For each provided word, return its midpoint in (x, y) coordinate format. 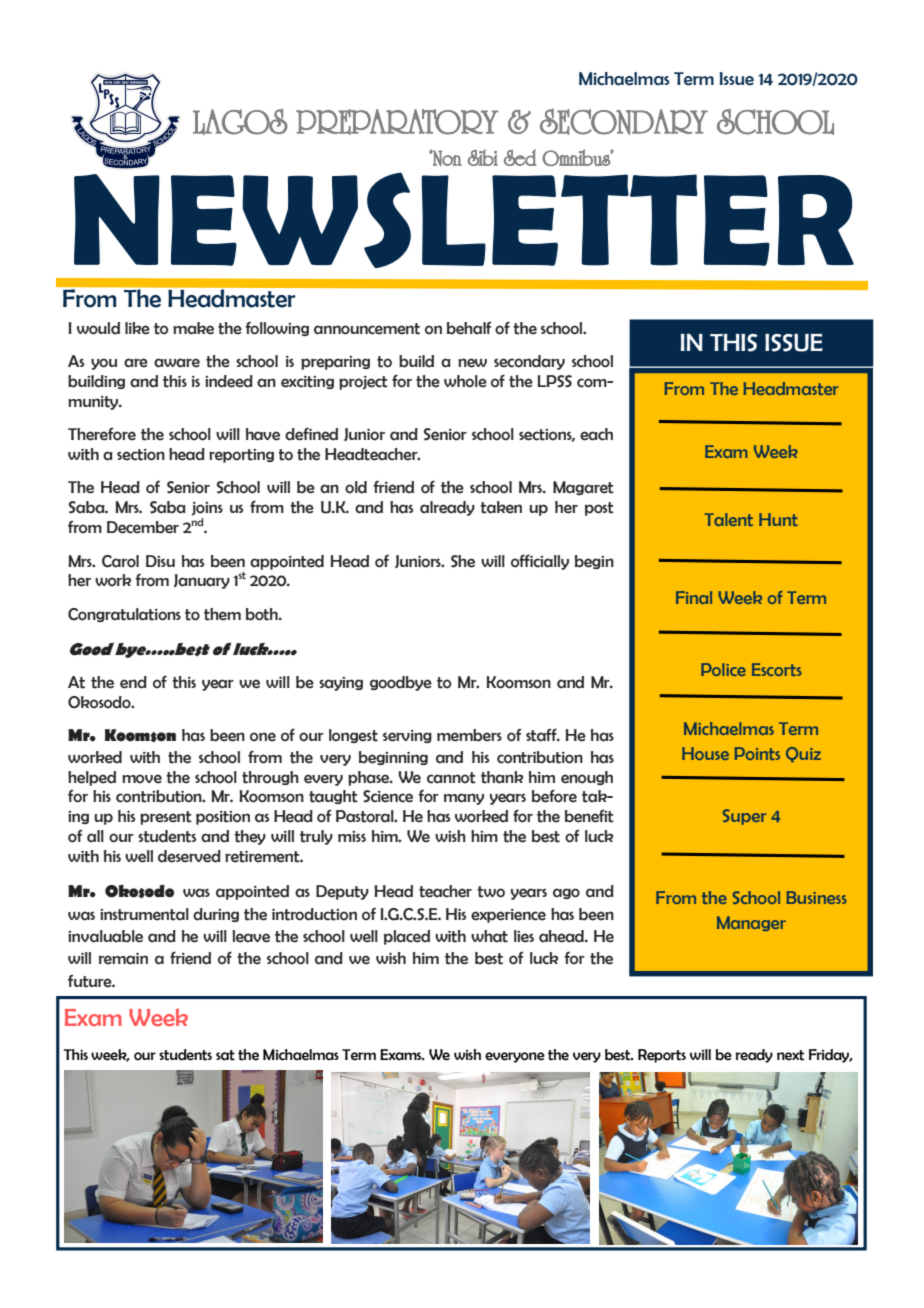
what (489, 936)
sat (225, 1055)
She (463, 561)
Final (694, 597)
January (202, 581)
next (790, 1055)
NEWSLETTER (464, 220)
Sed (520, 157)
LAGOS (240, 122)
